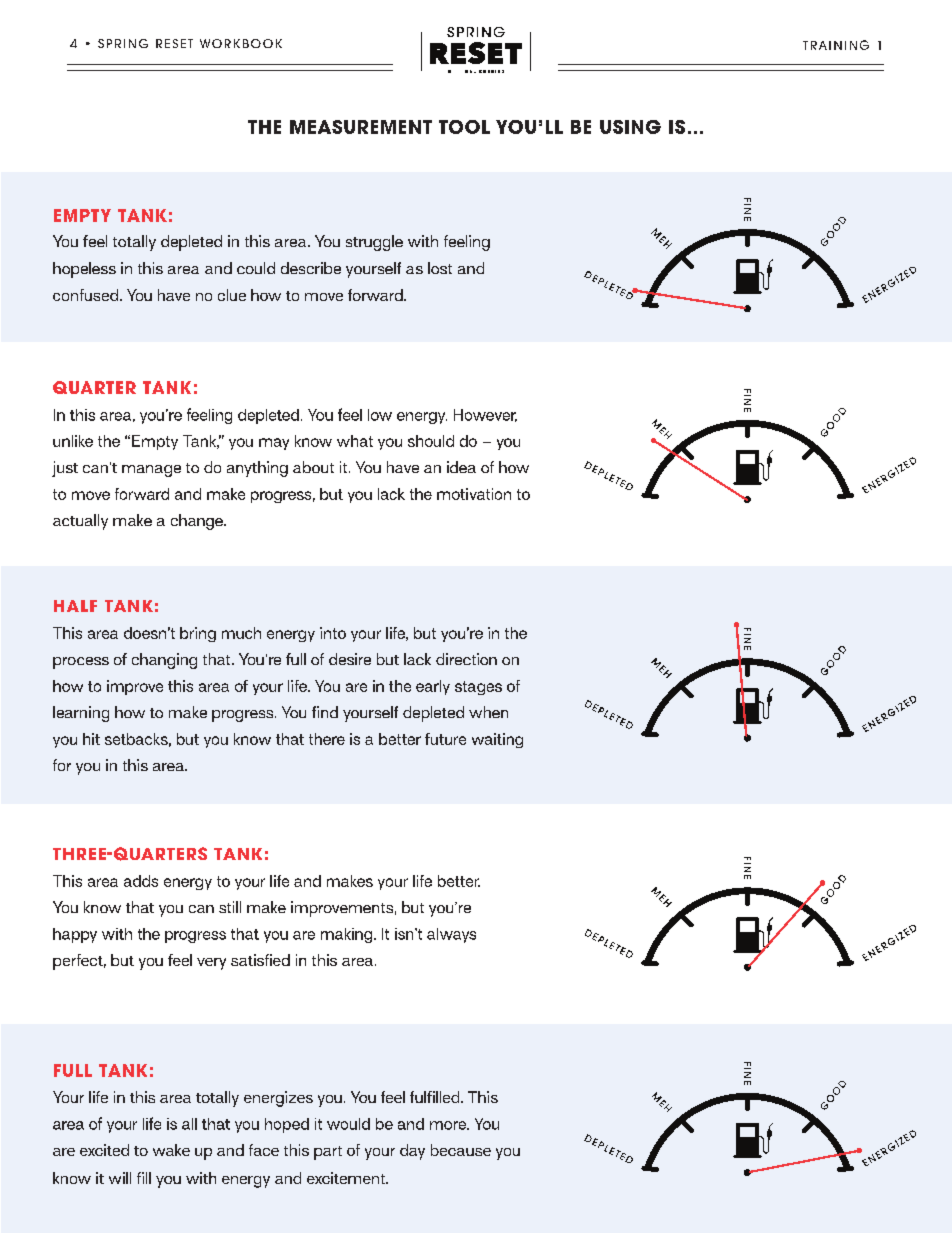 This screenshot has height=1233, width=952. What do you see at coordinates (836, 45) in the screenshot?
I see `TRAINING` at bounding box center [836, 45].
